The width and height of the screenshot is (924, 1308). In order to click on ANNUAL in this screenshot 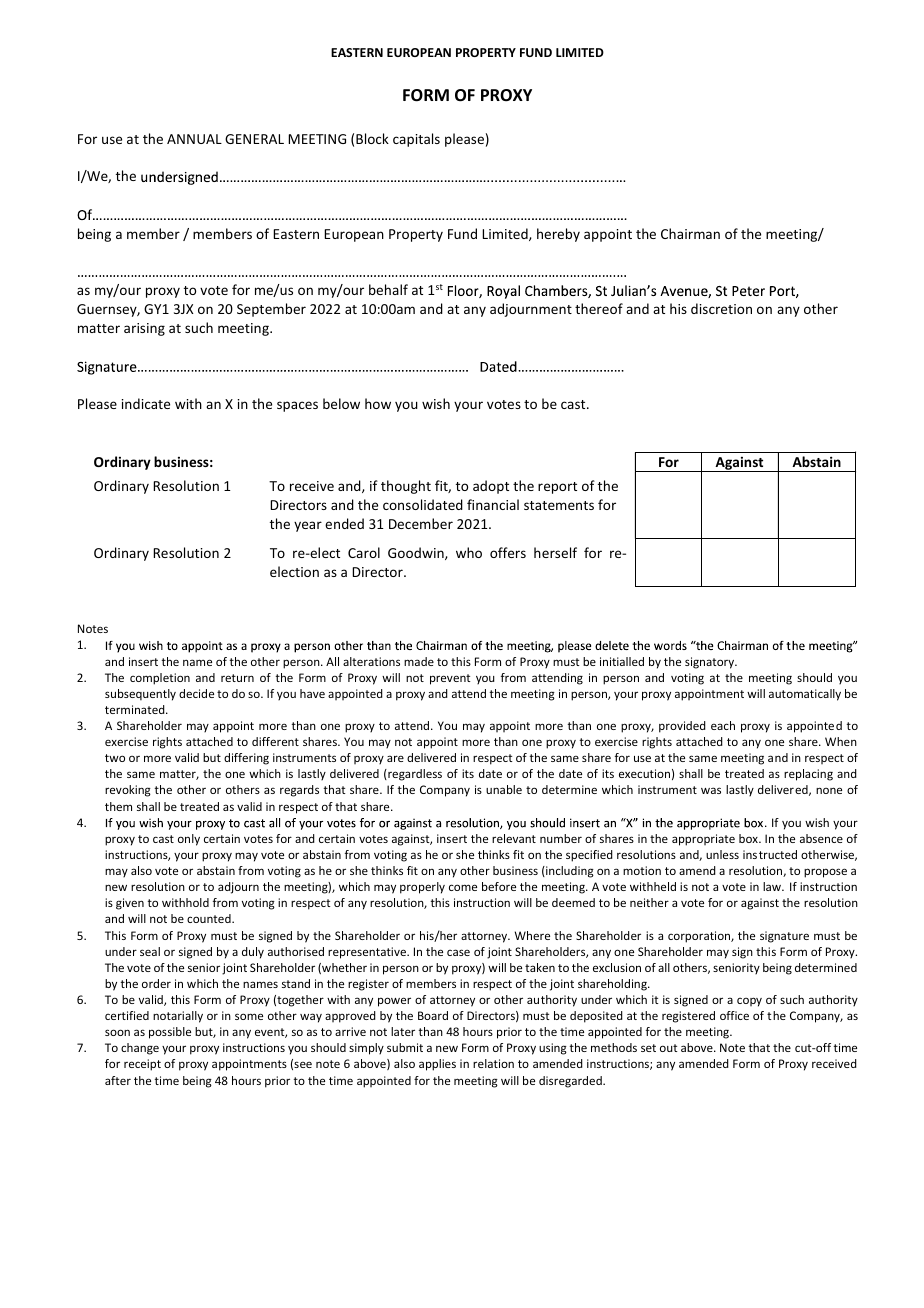, I will do `click(194, 139)`.
